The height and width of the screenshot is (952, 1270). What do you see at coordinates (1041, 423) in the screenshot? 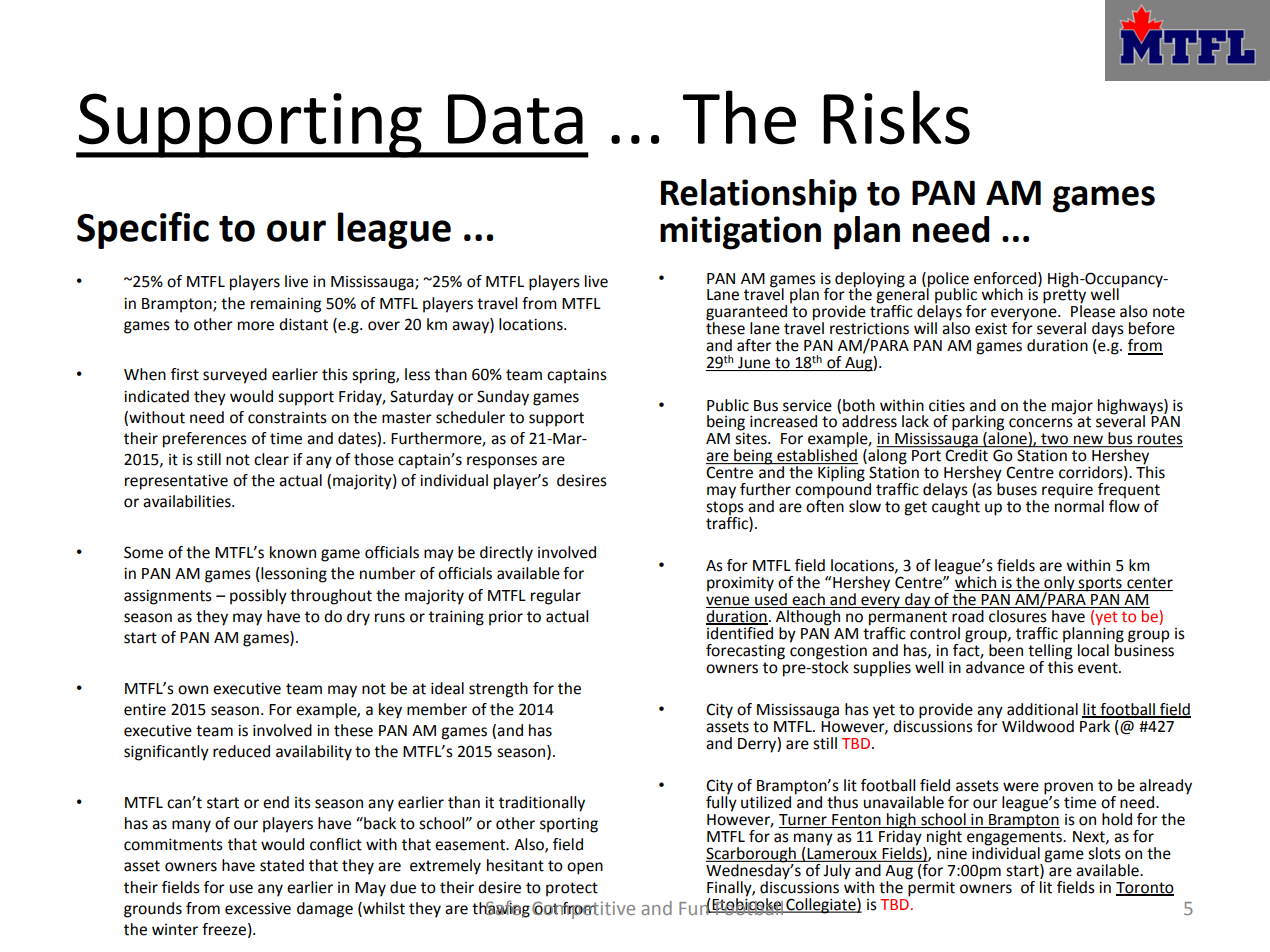
I see `concerns` at bounding box center [1041, 423].
